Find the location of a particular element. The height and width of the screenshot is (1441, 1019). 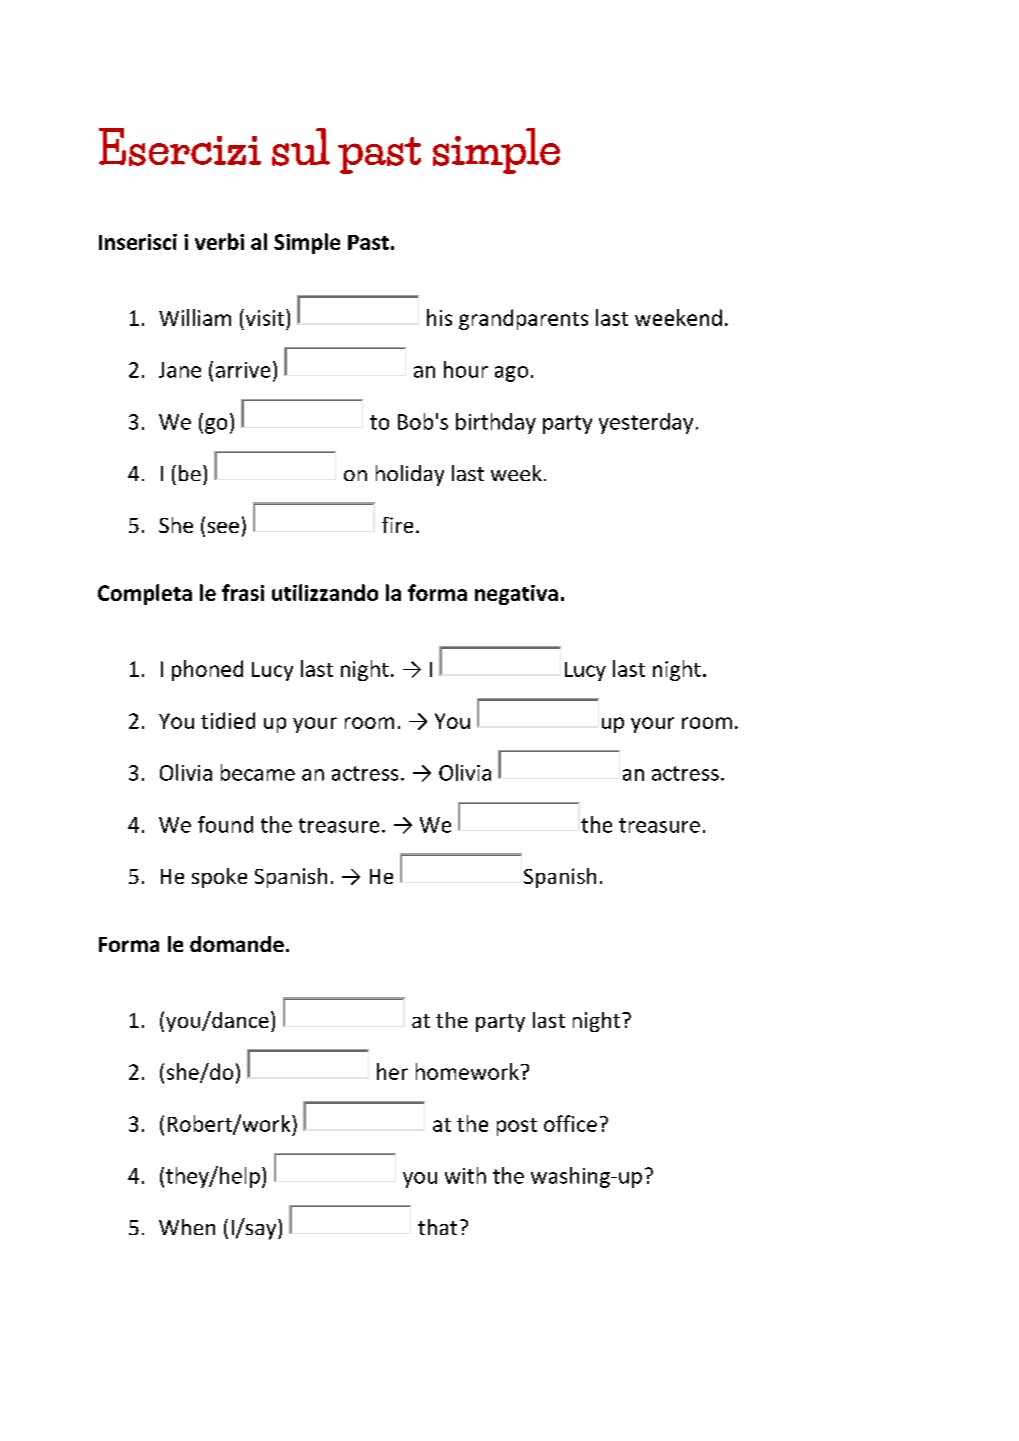

fire is located at coordinates (397, 525).
